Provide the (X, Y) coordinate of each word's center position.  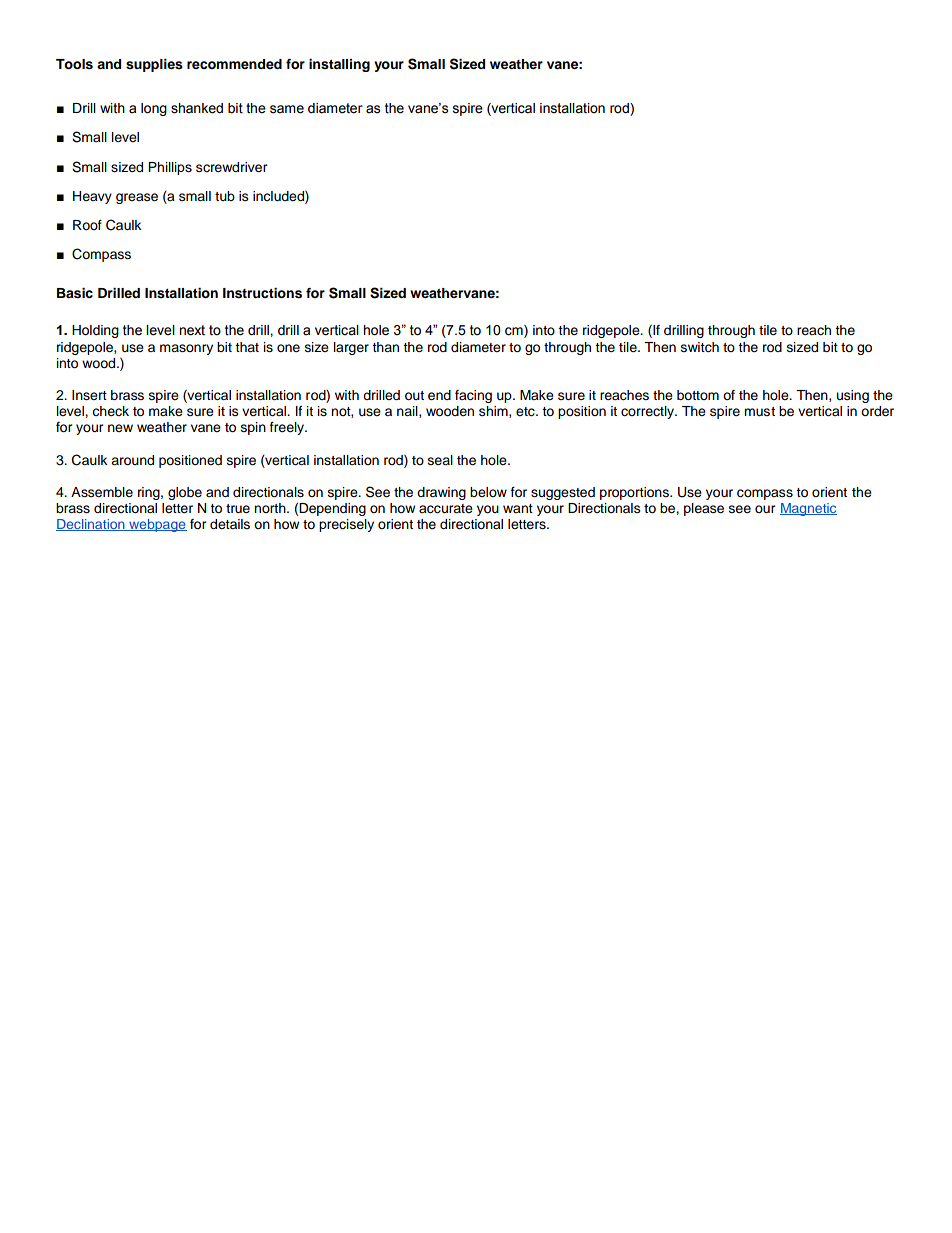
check (110, 411)
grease (137, 198)
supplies (154, 65)
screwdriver (232, 167)
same (287, 109)
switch (700, 347)
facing (473, 396)
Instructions (262, 293)
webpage (157, 525)
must (759, 411)
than (385, 347)
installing (339, 65)
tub (225, 196)
